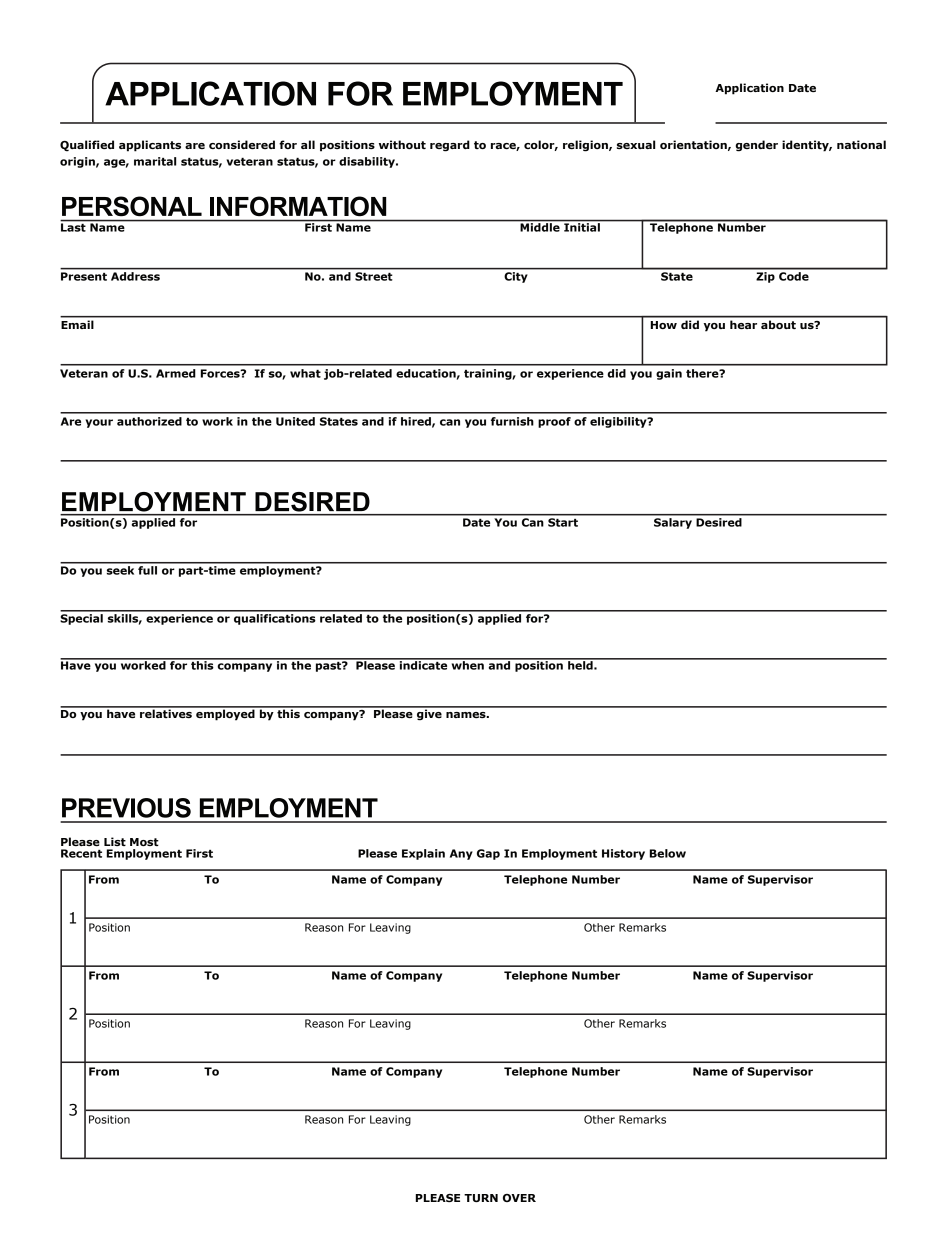 The width and height of the screenshot is (952, 1233). What do you see at coordinates (144, 842) in the screenshot?
I see `Most` at bounding box center [144, 842].
